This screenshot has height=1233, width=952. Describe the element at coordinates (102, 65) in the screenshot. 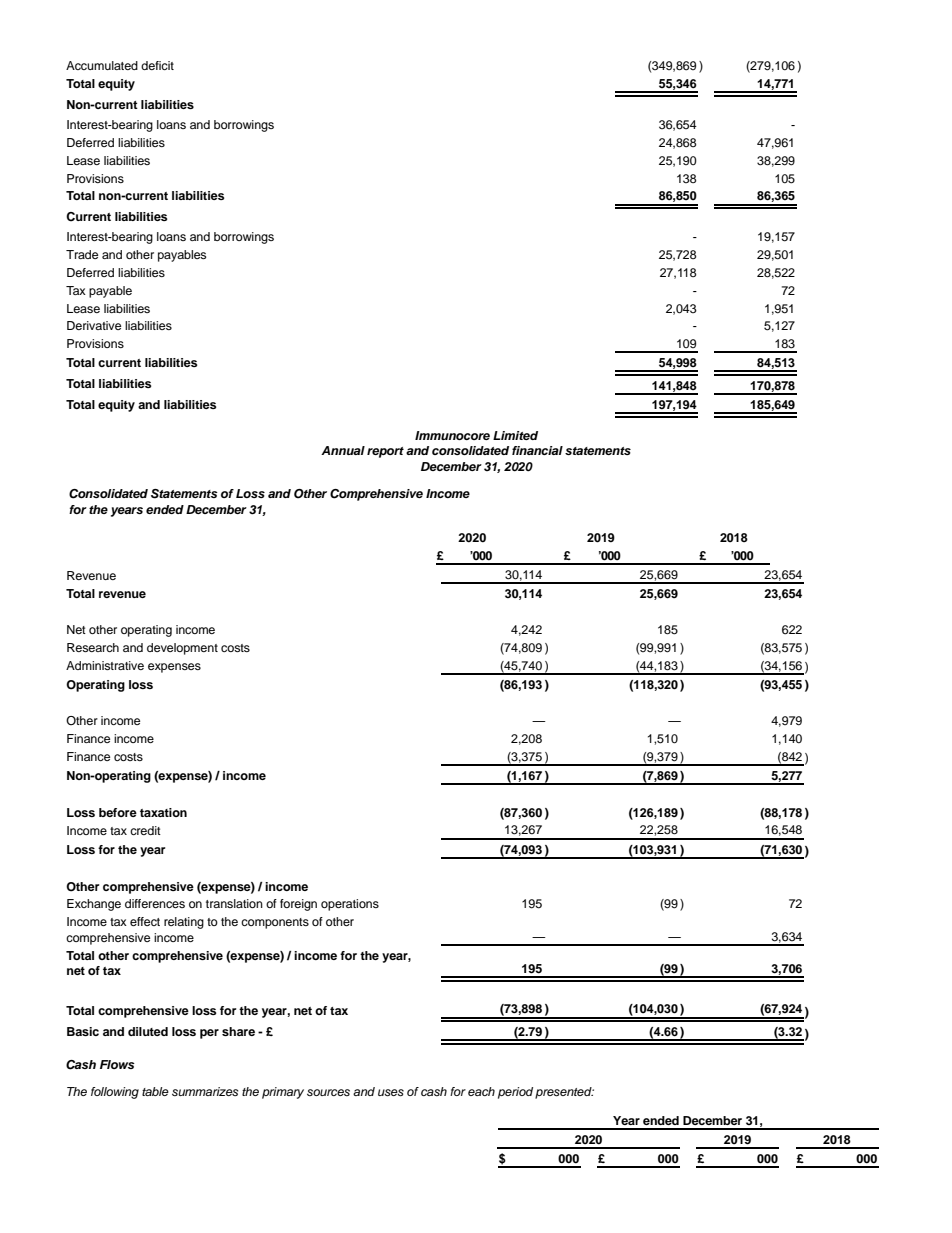

I see `Accumulated` at that location.
